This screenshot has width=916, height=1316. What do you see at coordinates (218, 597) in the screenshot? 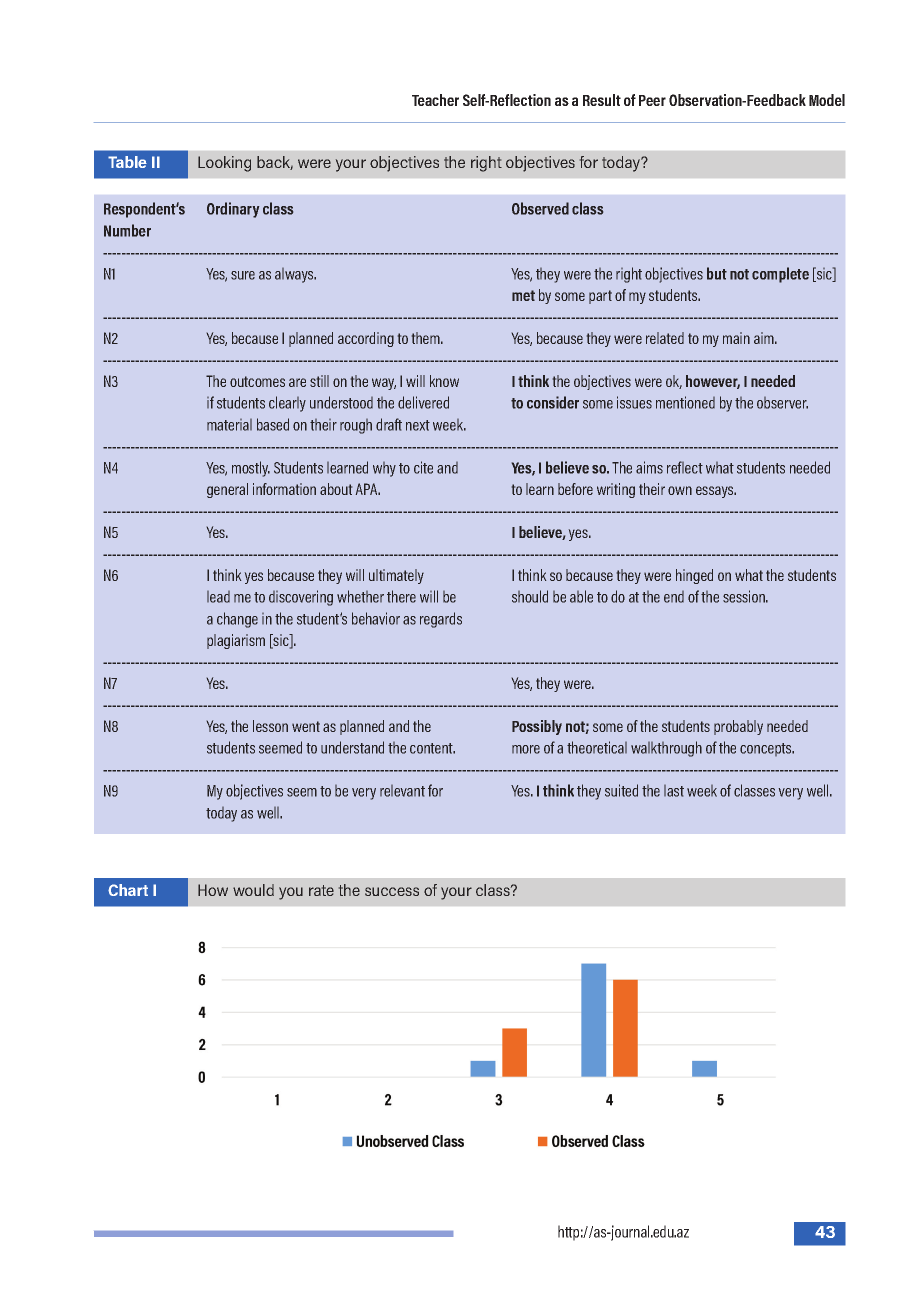
I see `lead` at bounding box center [218, 597].
